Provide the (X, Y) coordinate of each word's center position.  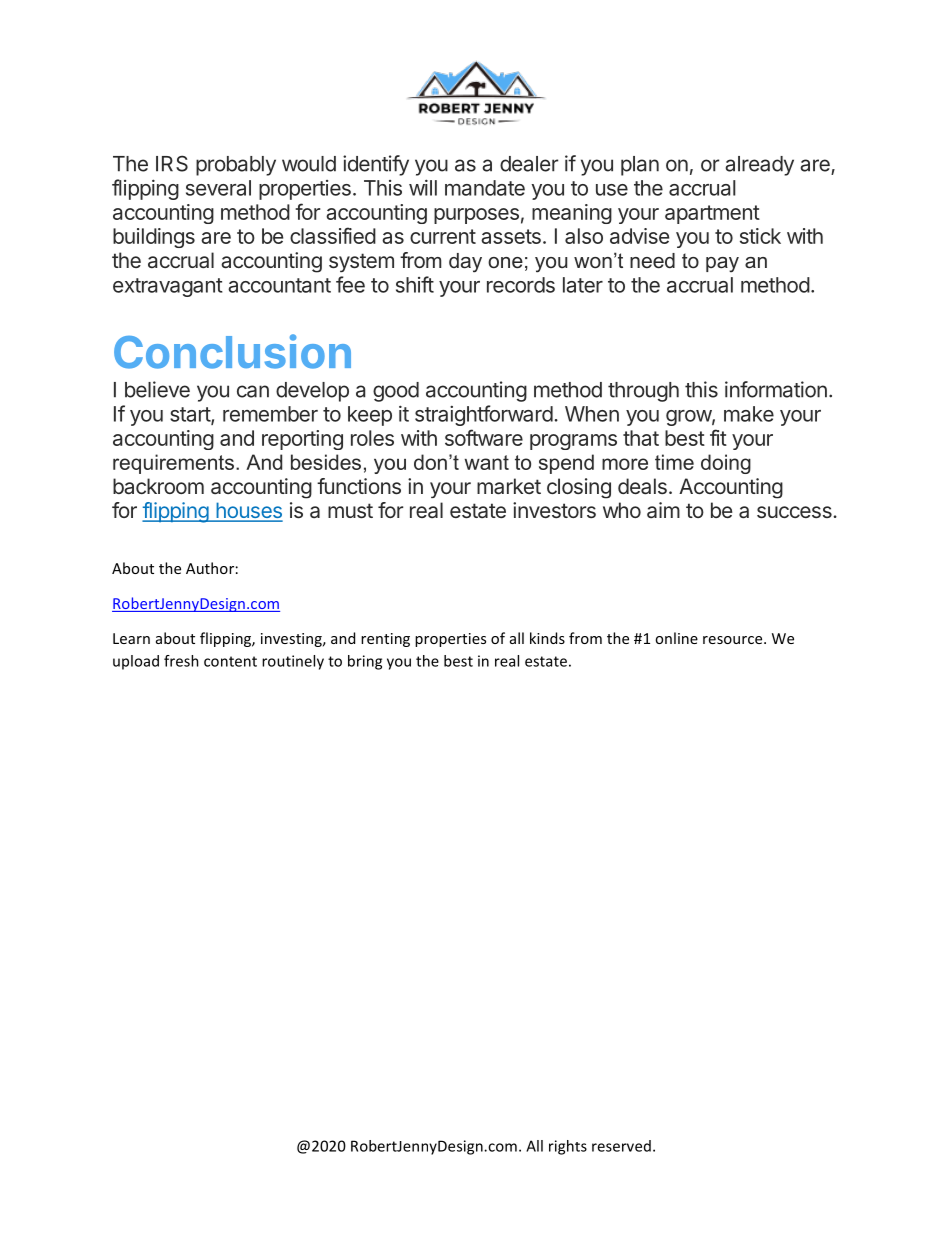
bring (365, 662)
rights (568, 1147)
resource (734, 640)
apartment (712, 214)
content (230, 661)
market (509, 486)
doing (726, 464)
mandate (485, 188)
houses (248, 511)
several (218, 188)
